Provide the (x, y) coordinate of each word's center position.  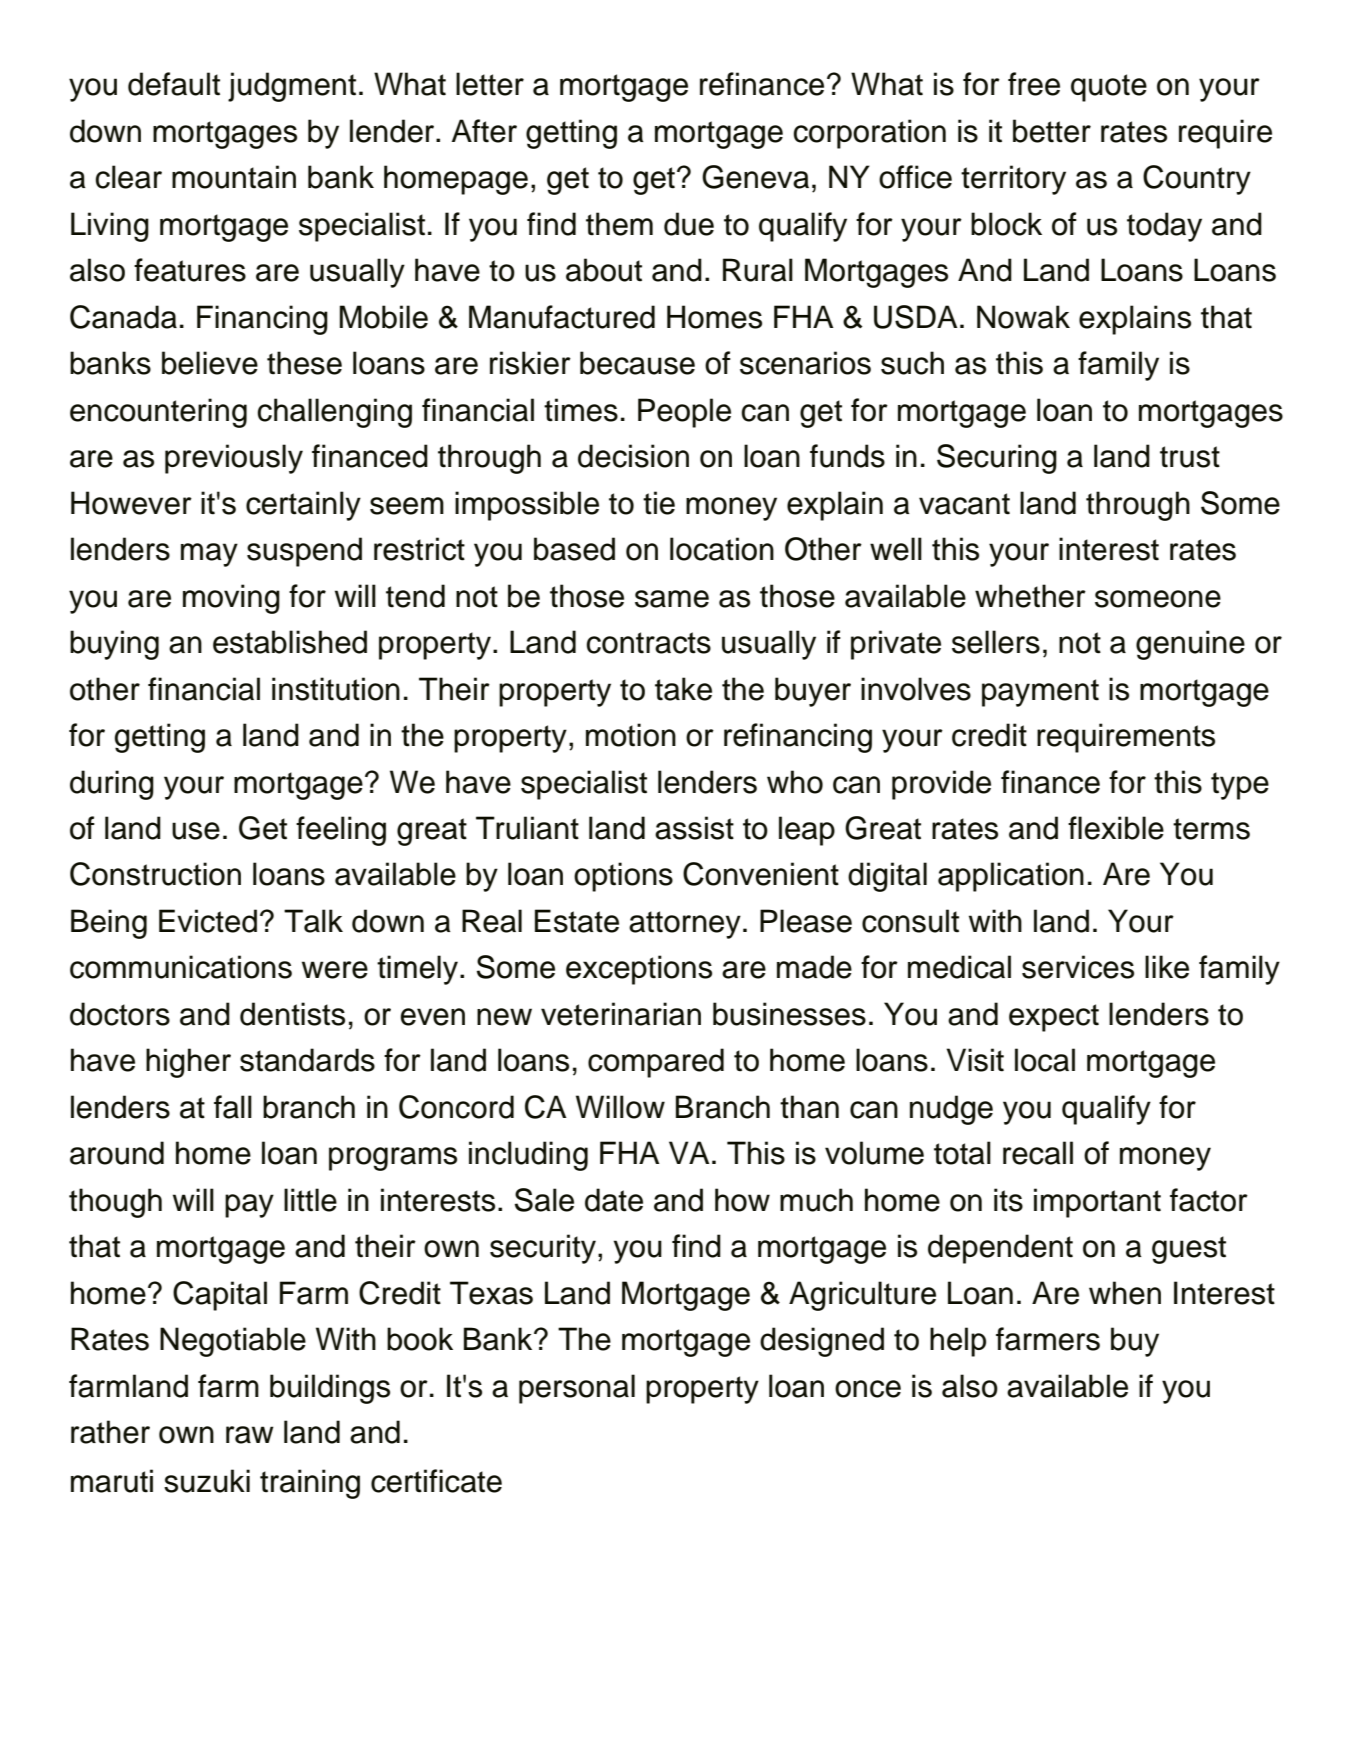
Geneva (755, 177)
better (1052, 131)
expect (1054, 1018)
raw (250, 1435)
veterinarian (621, 1014)
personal (577, 1389)
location (722, 549)
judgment (292, 87)
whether (1030, 596)
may (209, 555)
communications (181, 967)
